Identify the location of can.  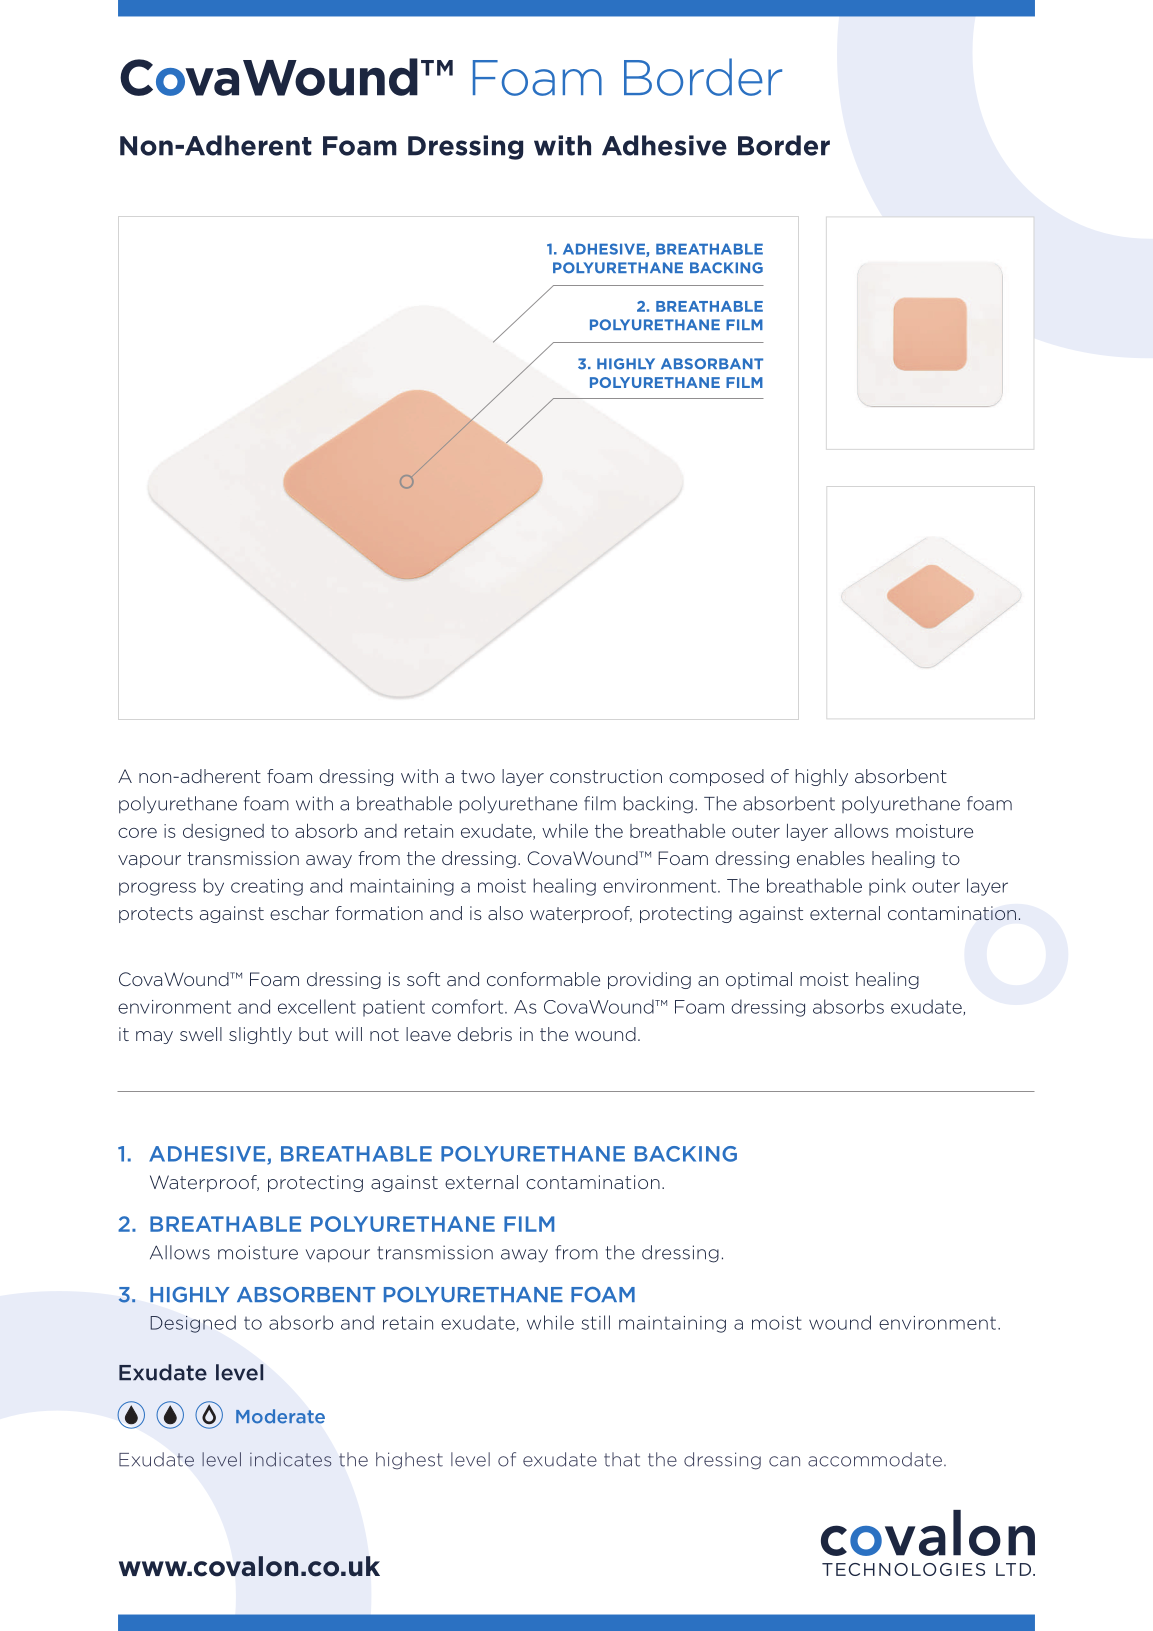
(784, 1461).
